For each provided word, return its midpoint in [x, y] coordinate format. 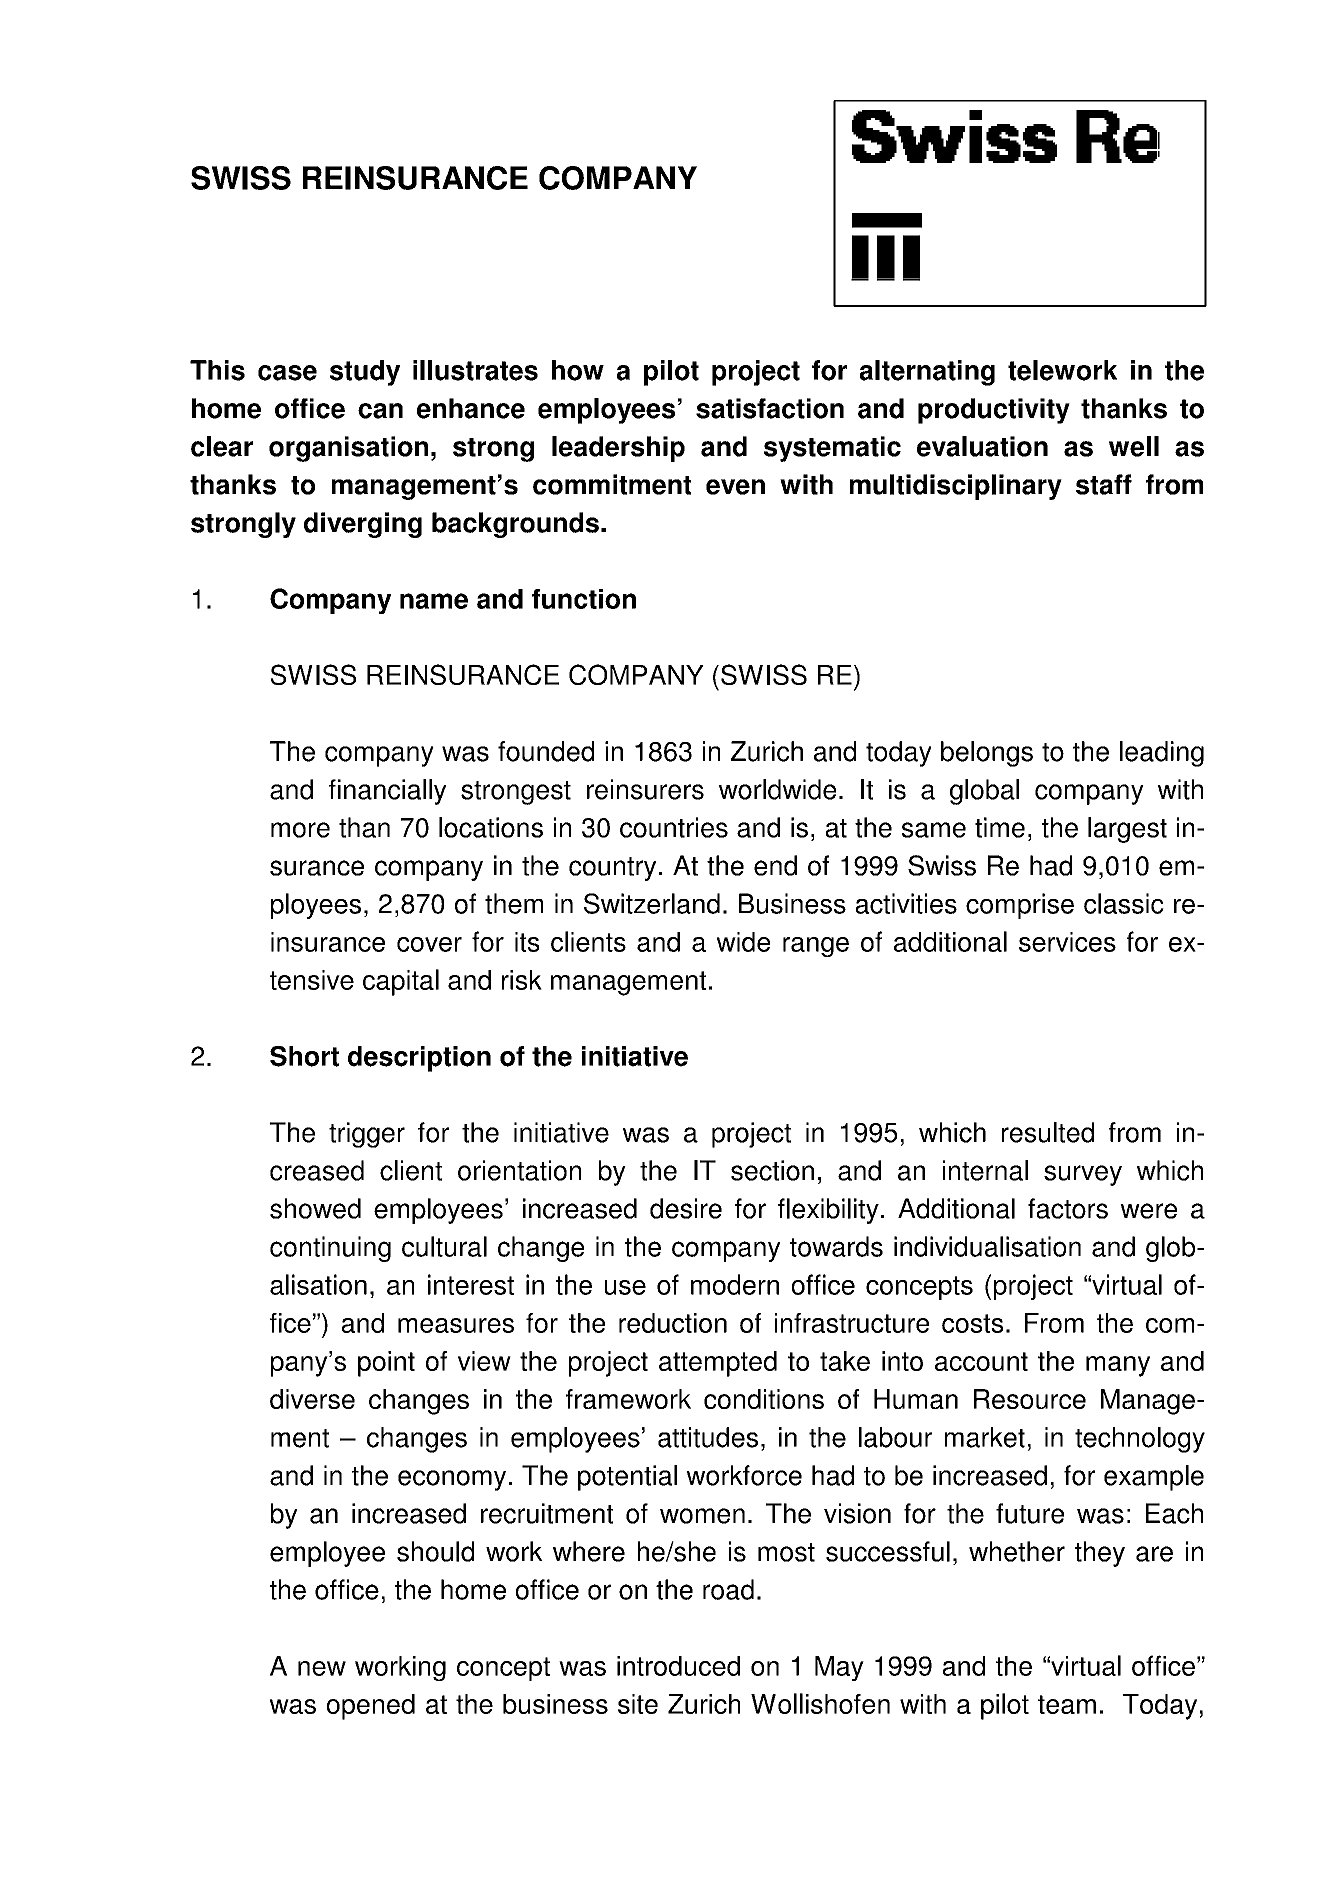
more [300, 830]
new [322, 1668]
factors [1068, 1208]
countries [674, 827]
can [380, 411]
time [1000, 827]
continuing [330, 1249]
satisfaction [770, 408]
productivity [994, 411]
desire [686, 1208]
